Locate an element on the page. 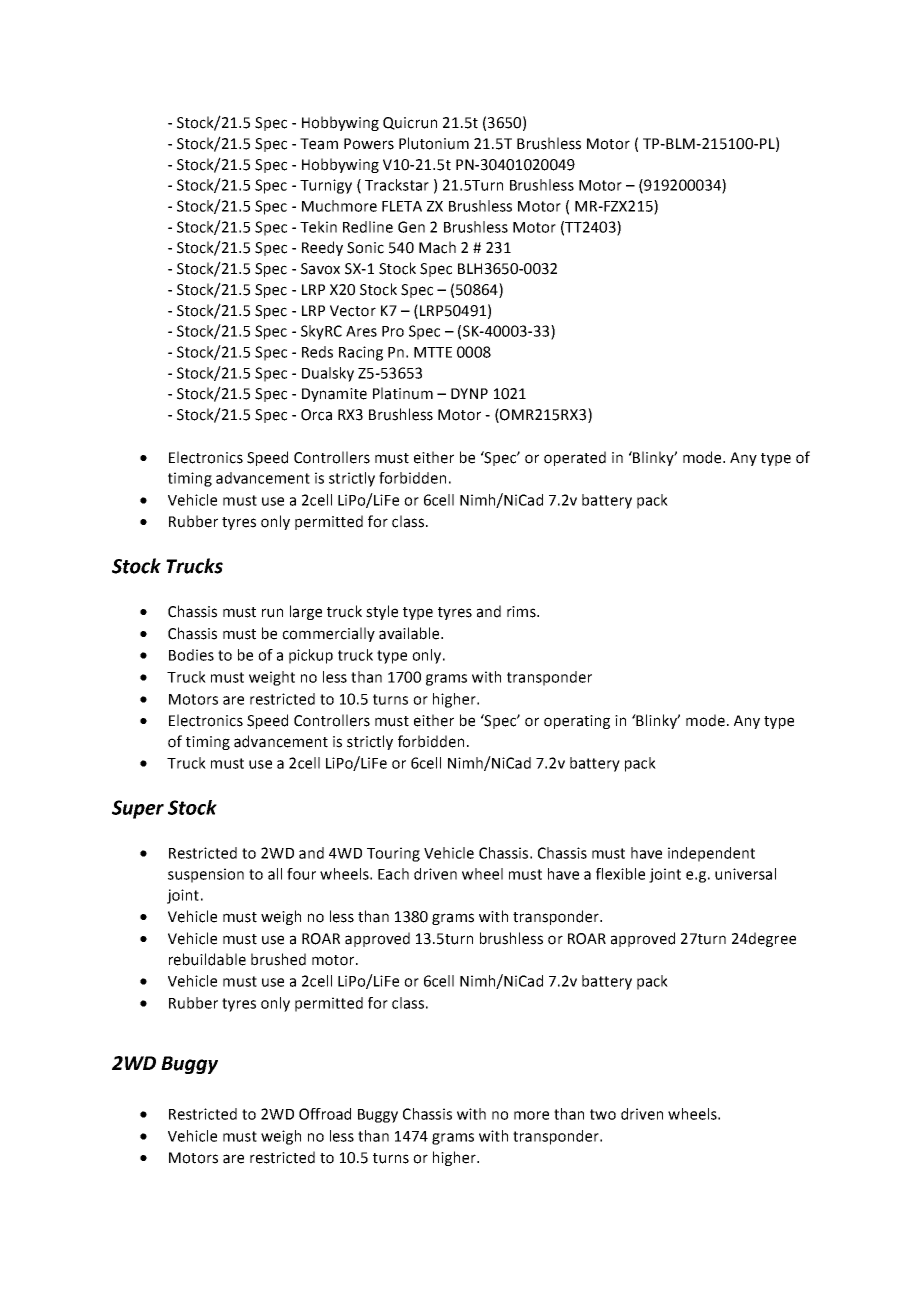  Bodies is located at coordinates (191, 655).
